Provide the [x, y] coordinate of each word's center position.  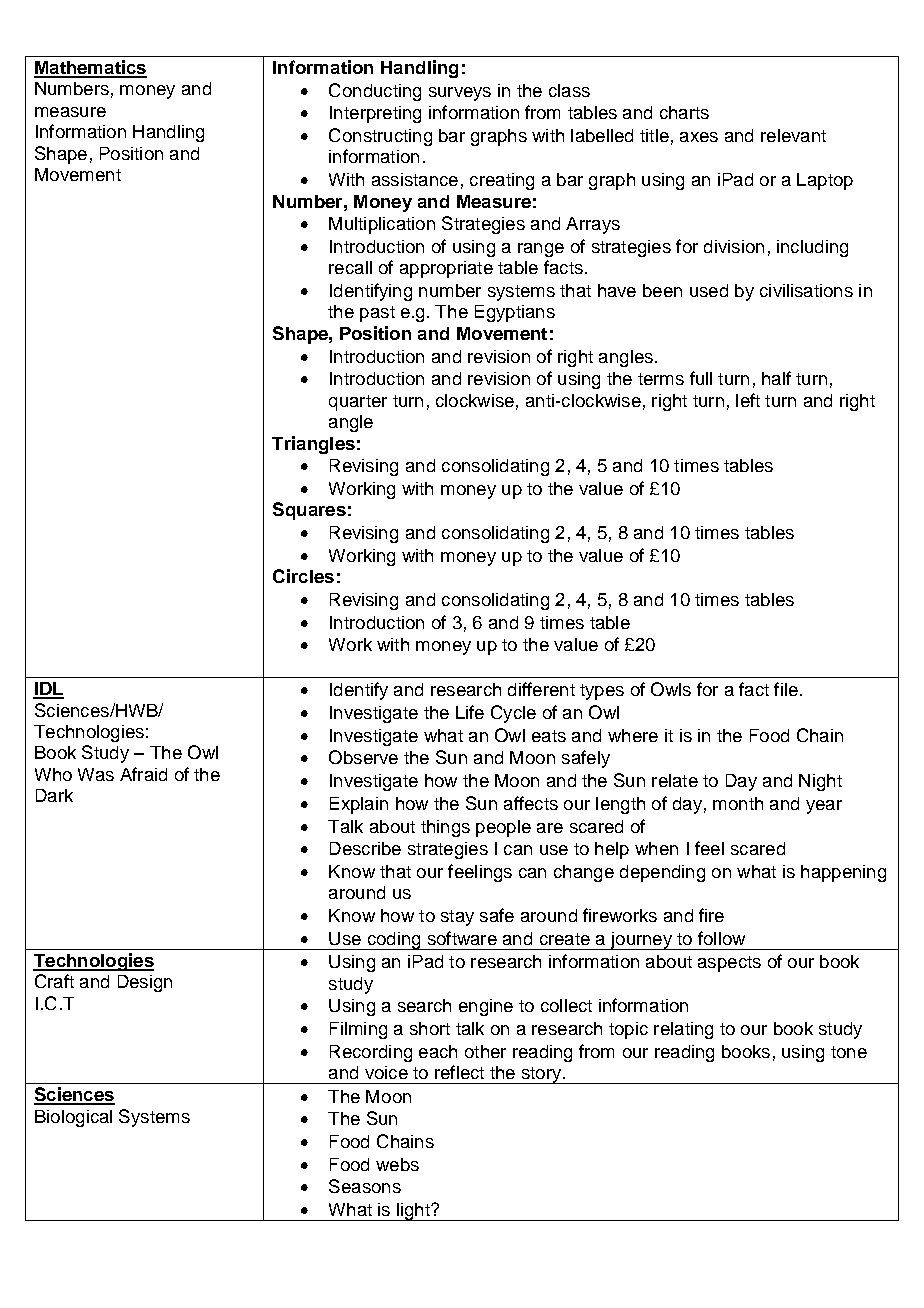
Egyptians [515, 313]
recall [350, 267]
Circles [303, 576]
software [462, 938]
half [776, 378]
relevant [793, 135]
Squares [309, 511]
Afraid [143, 774]
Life [470, 712]
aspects [729, 964]
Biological [73, 1118]
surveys [460, 94]
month [738, 803]
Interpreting [375, 114]
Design [145, 983]
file [786, 689]
